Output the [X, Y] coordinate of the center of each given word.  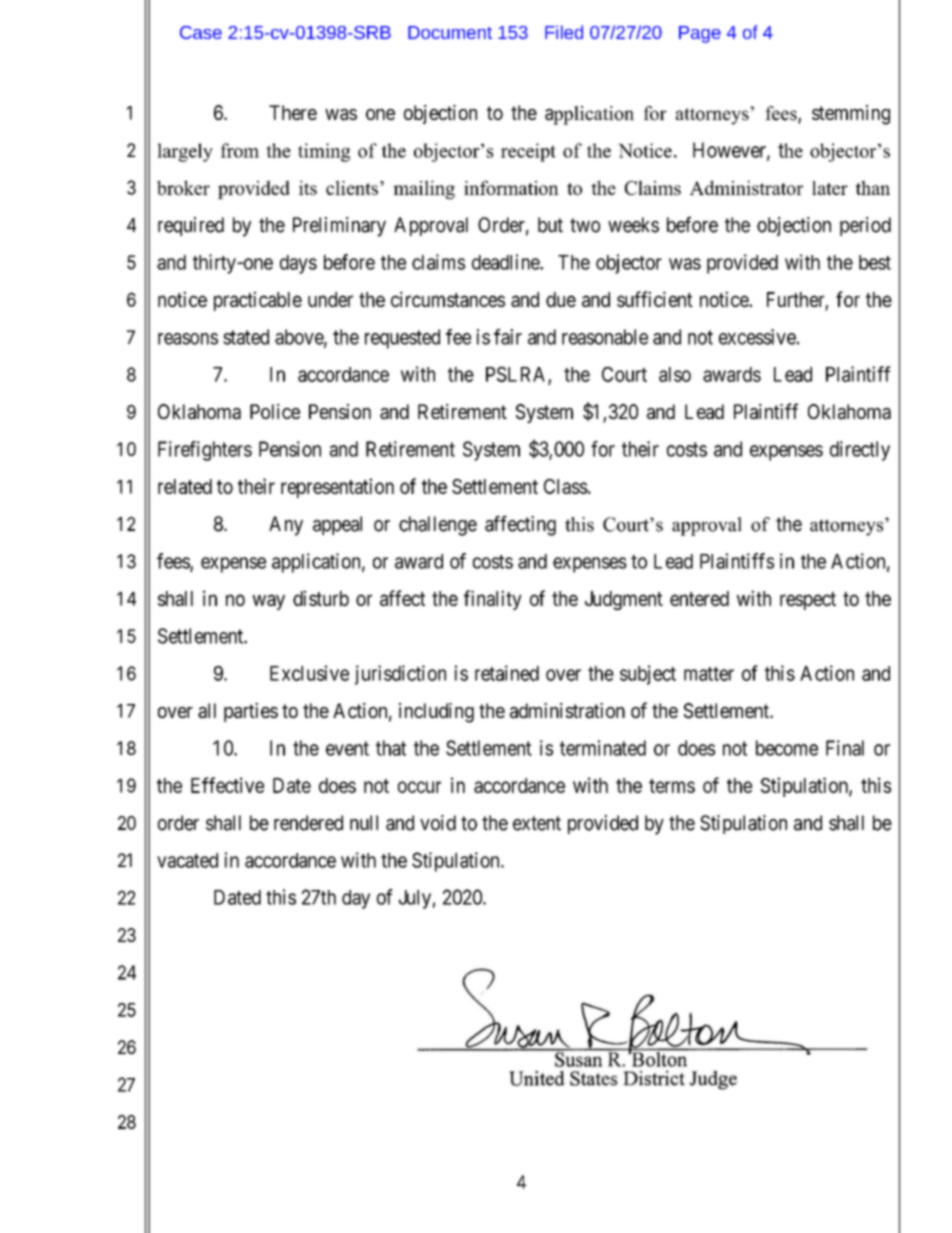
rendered [308, 823]
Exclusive [309, 673]
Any [286, 526]
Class [566, 486]
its [308, 187]
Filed [564, 32]
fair [508, 337]
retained [507, 673]
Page [700, 34]
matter [709, 674]
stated [246, 337]
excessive [757, 337]
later [830, 188]
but [550, 225]
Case [201, 32]
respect [808, 601]
